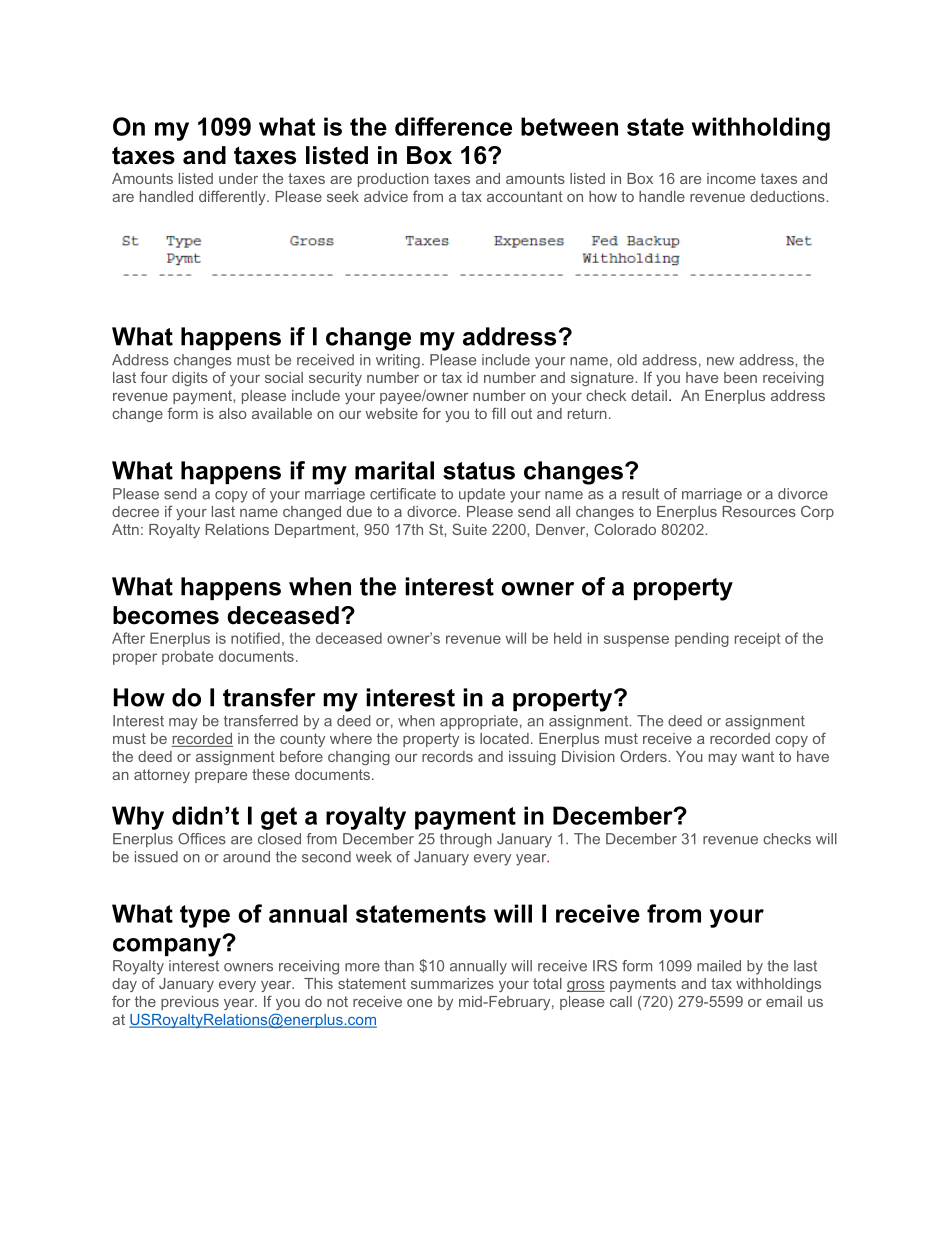  What do you see at coordinates (190, 379) in the document?
I see `digits` at bounding box center [190, 379].
